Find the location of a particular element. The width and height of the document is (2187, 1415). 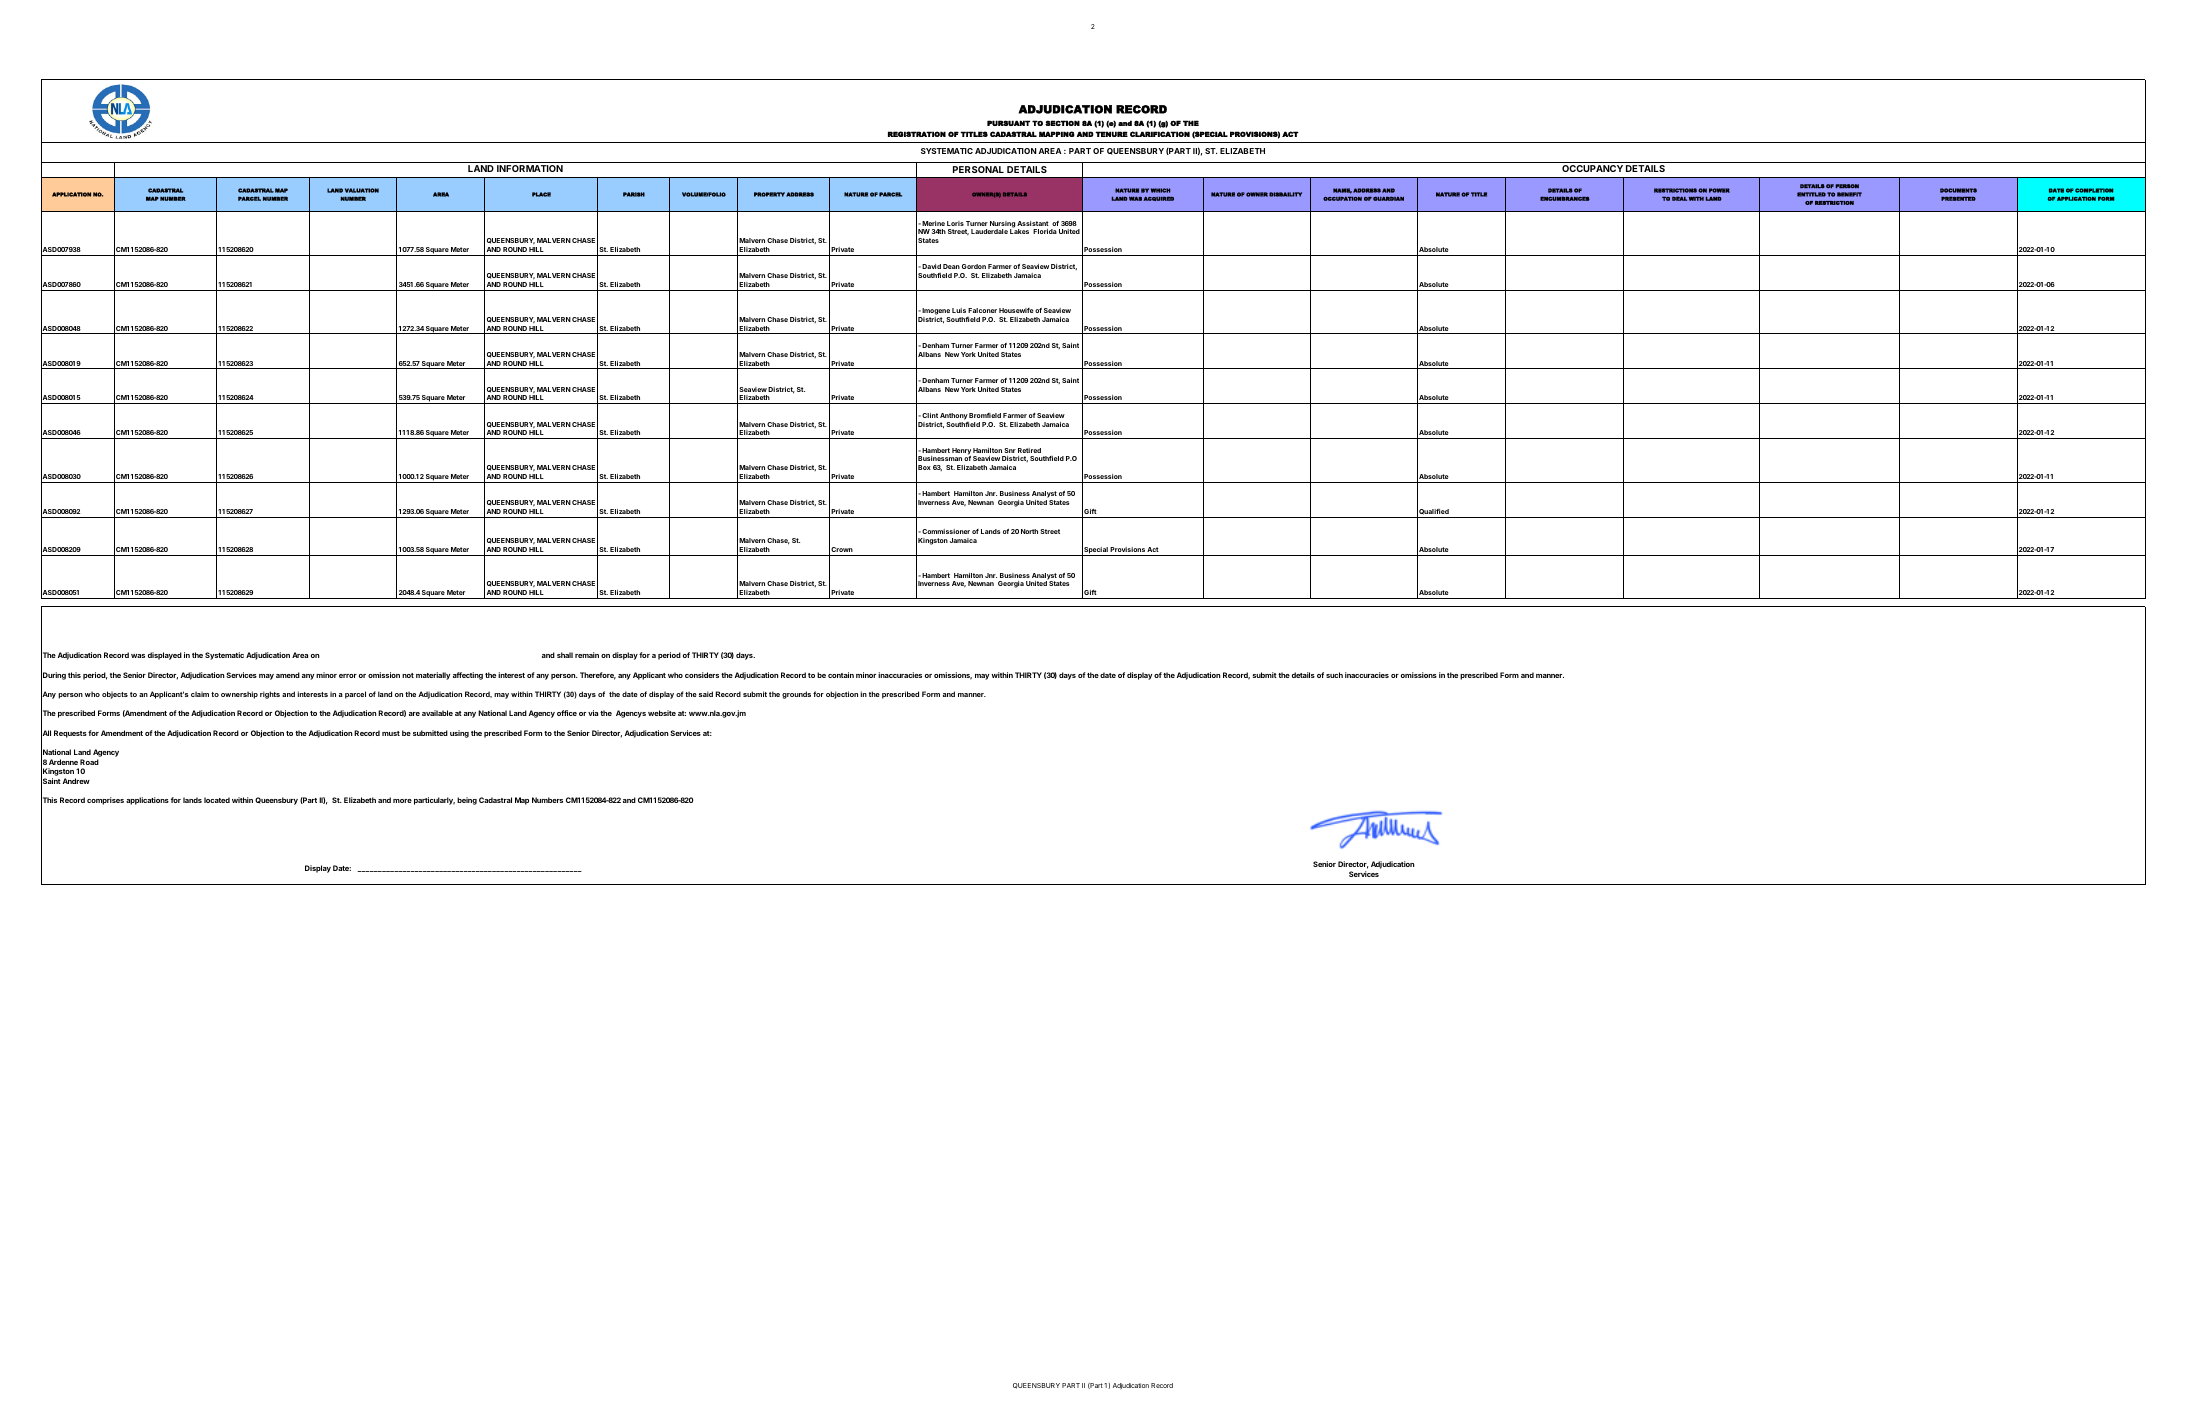

Retired is located at coordinates (1029, 450).
